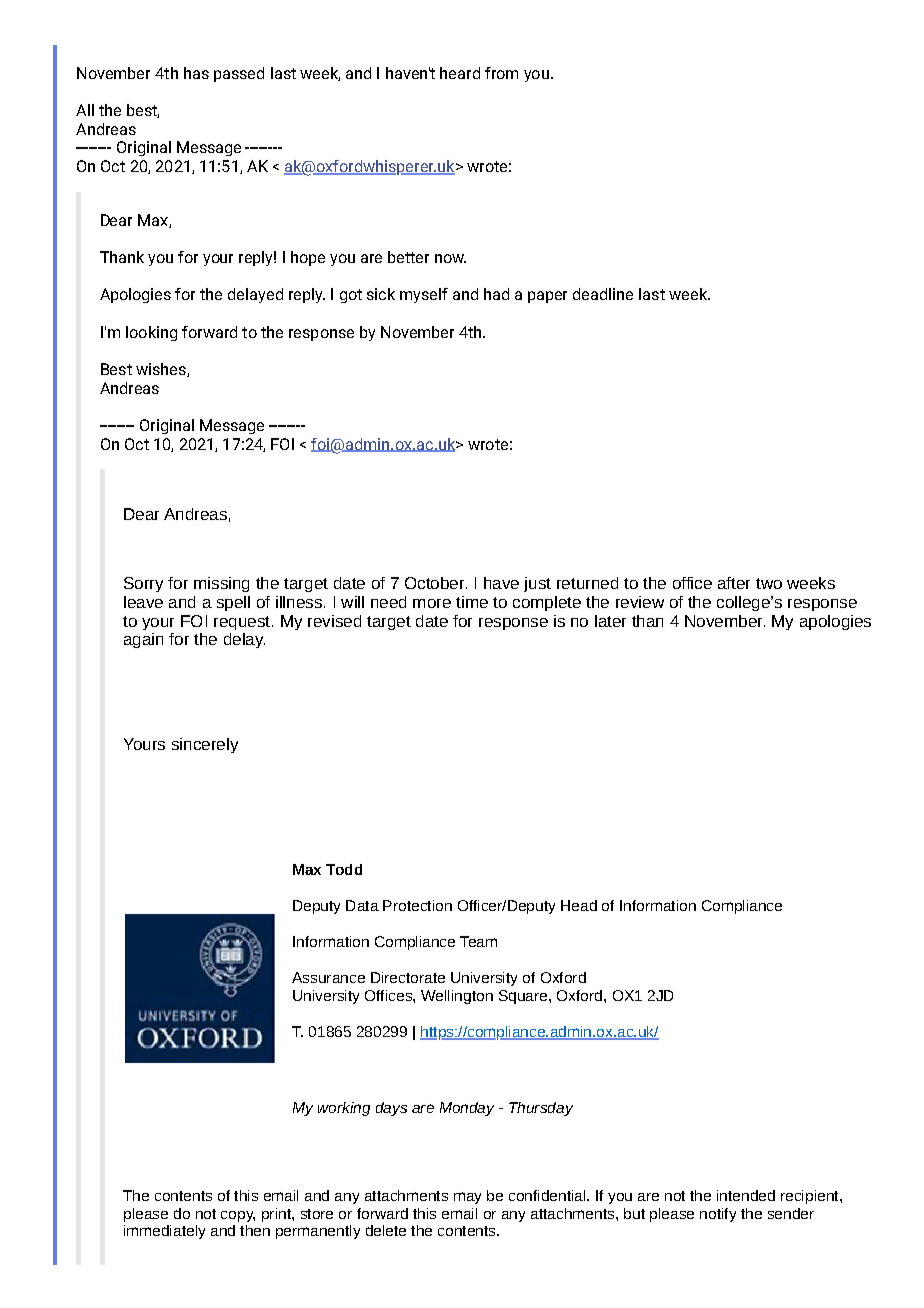  I want to click on again, so click(143, 640).
